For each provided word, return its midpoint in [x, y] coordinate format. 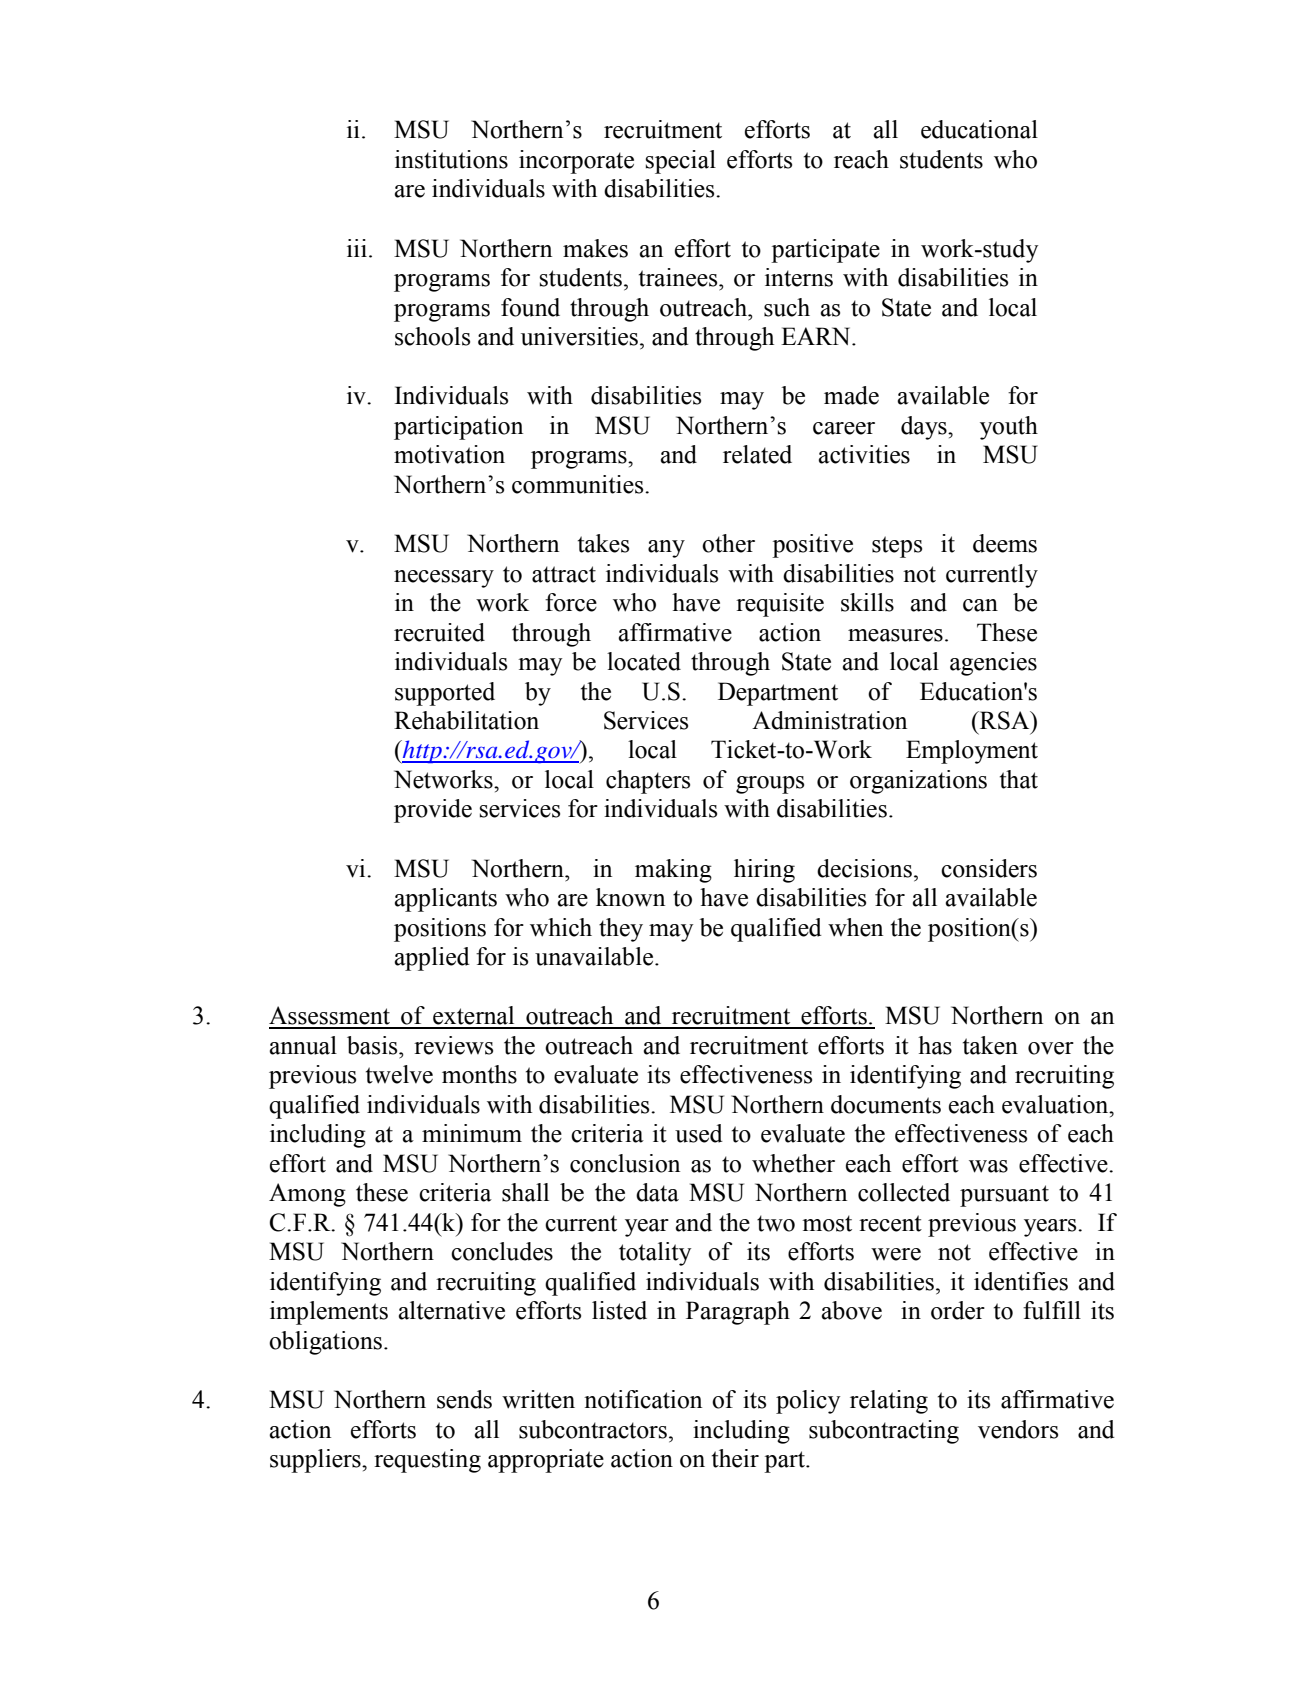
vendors [1018, 1429]
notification [643, 1399]
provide [433, 811]
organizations [918, 782]
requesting [427, 1461]
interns [799, 277]
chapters [648, 782]
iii [357, 248]
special [681, 162]
